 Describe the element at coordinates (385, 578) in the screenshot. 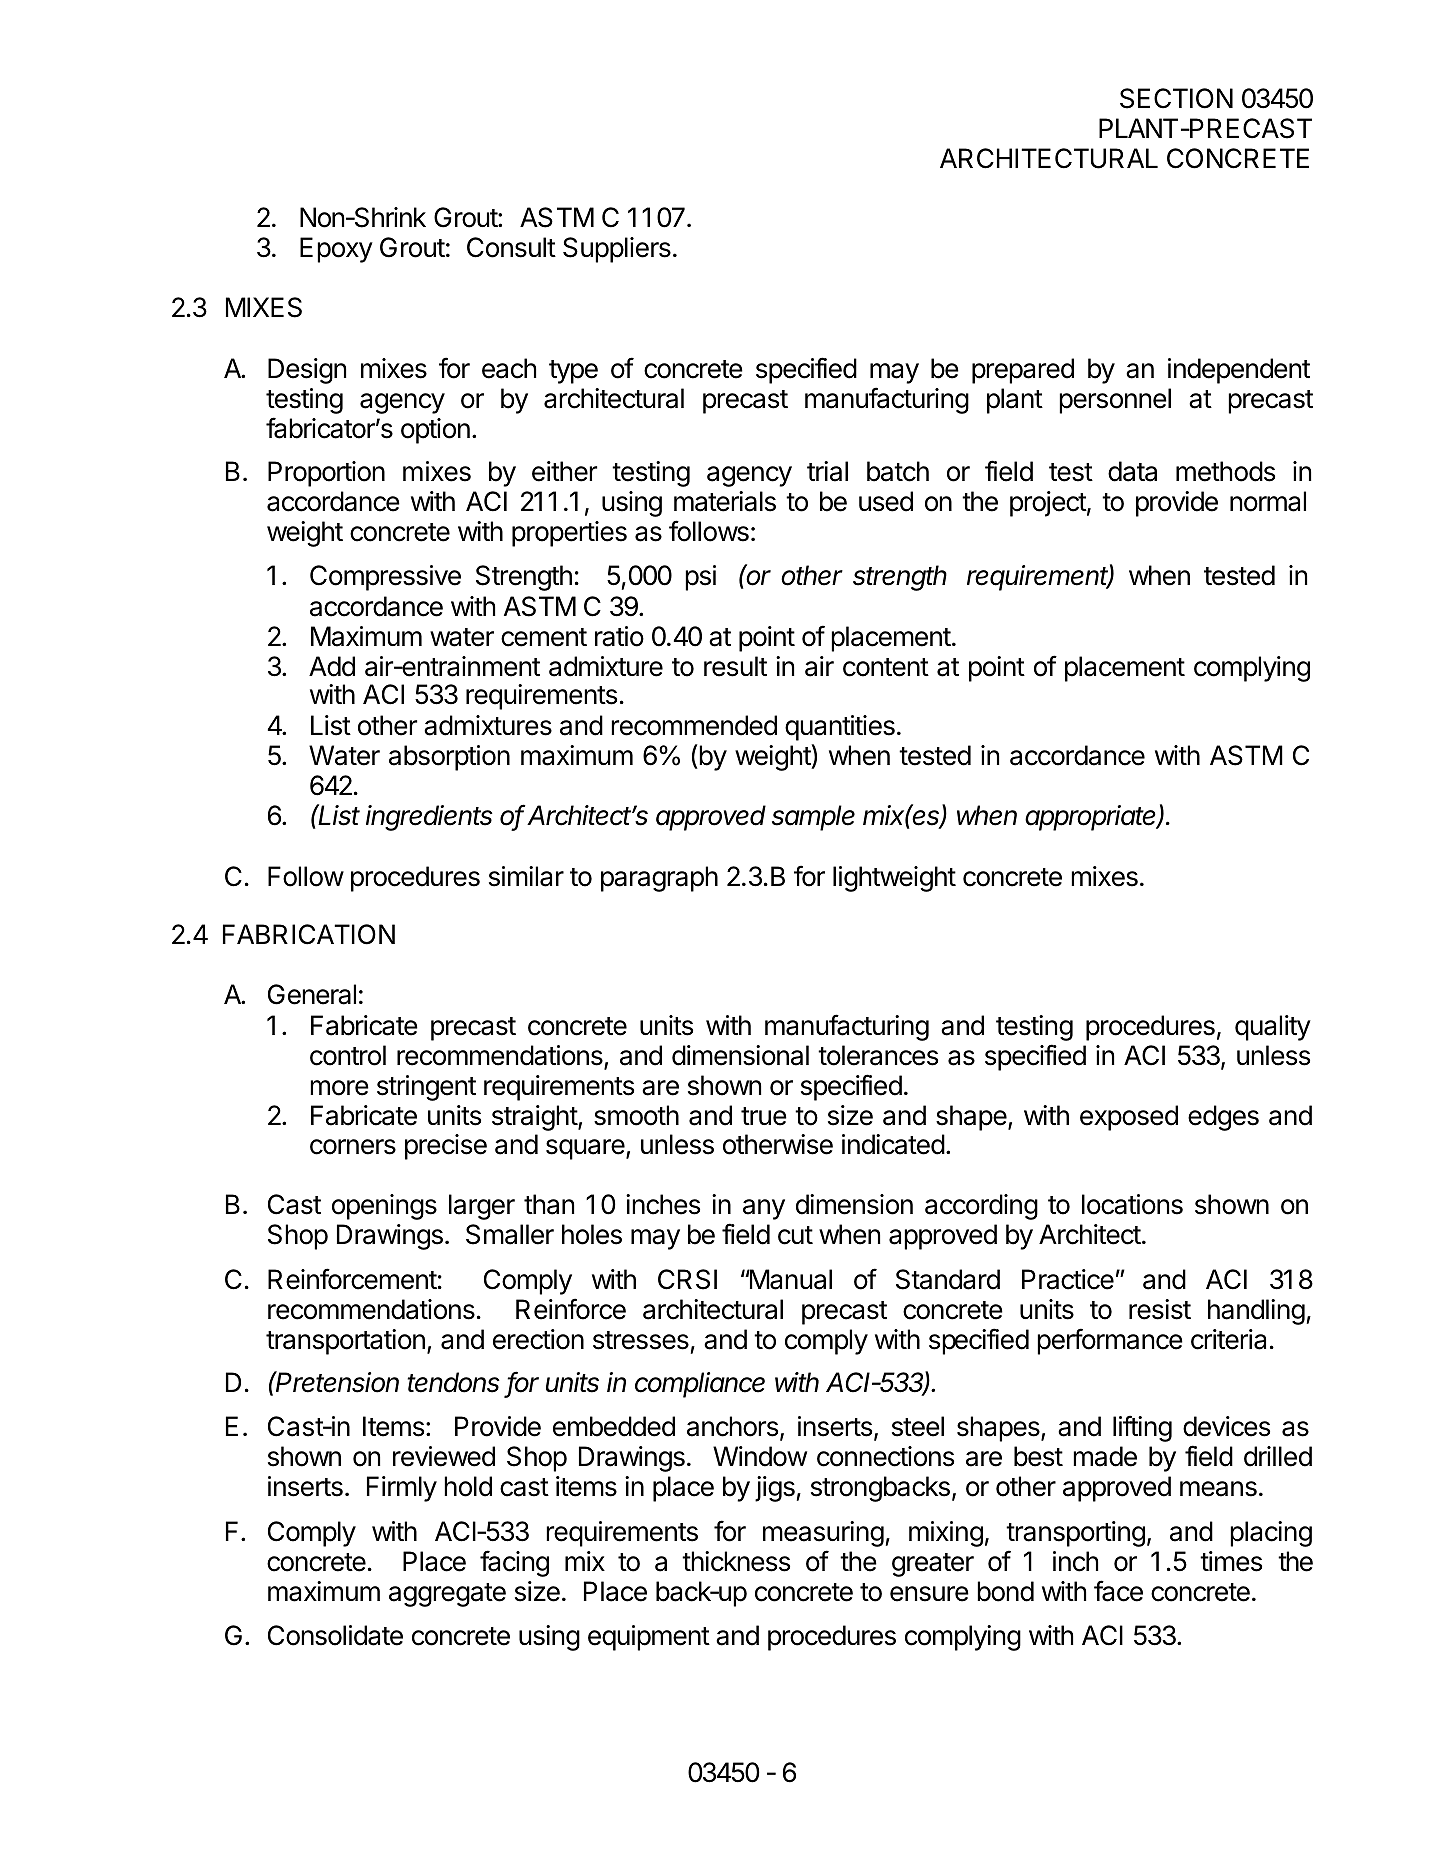

I see `Compressive` at that location.
